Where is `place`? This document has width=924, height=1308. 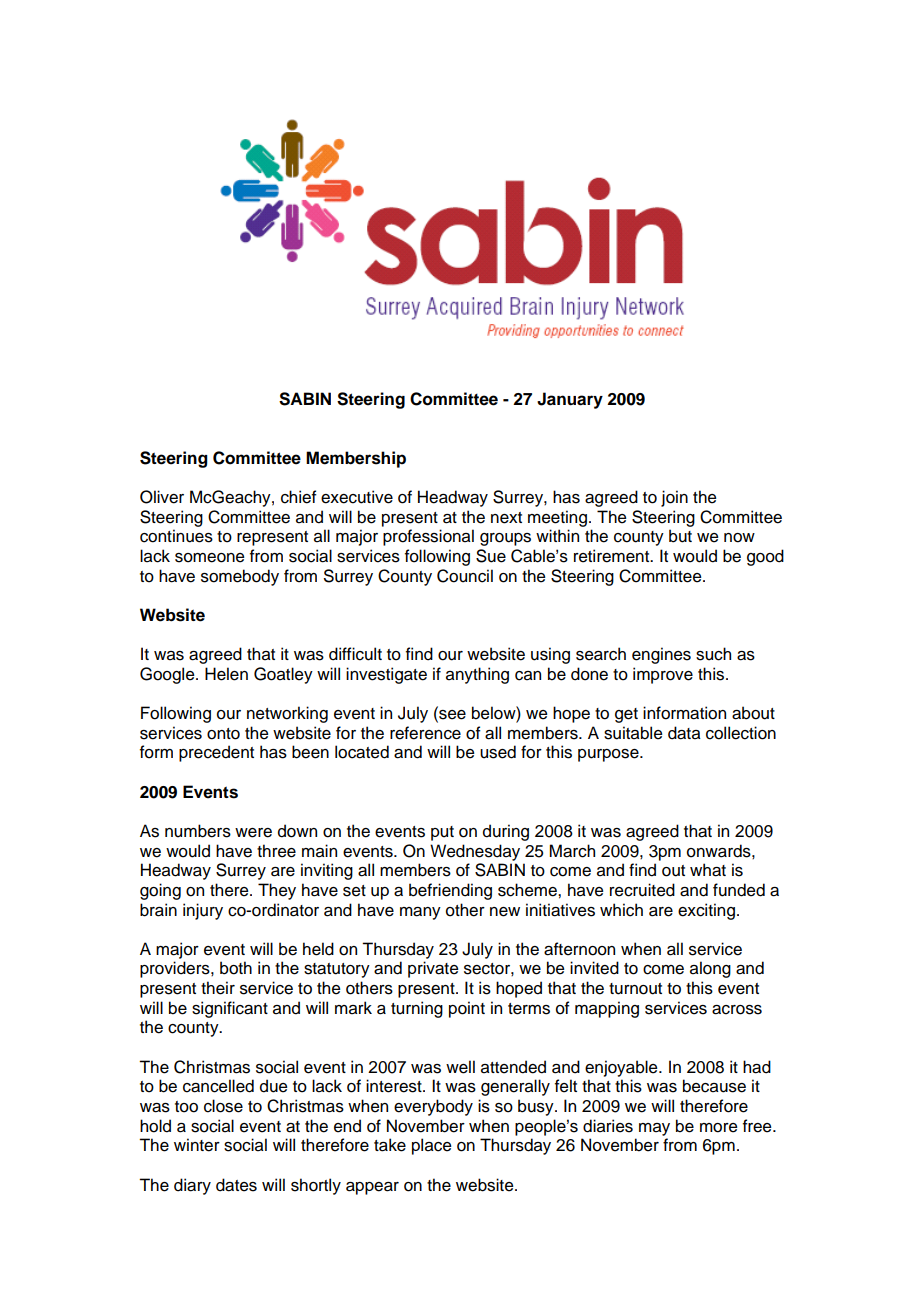
place is located at coordinates (432, 1146).
